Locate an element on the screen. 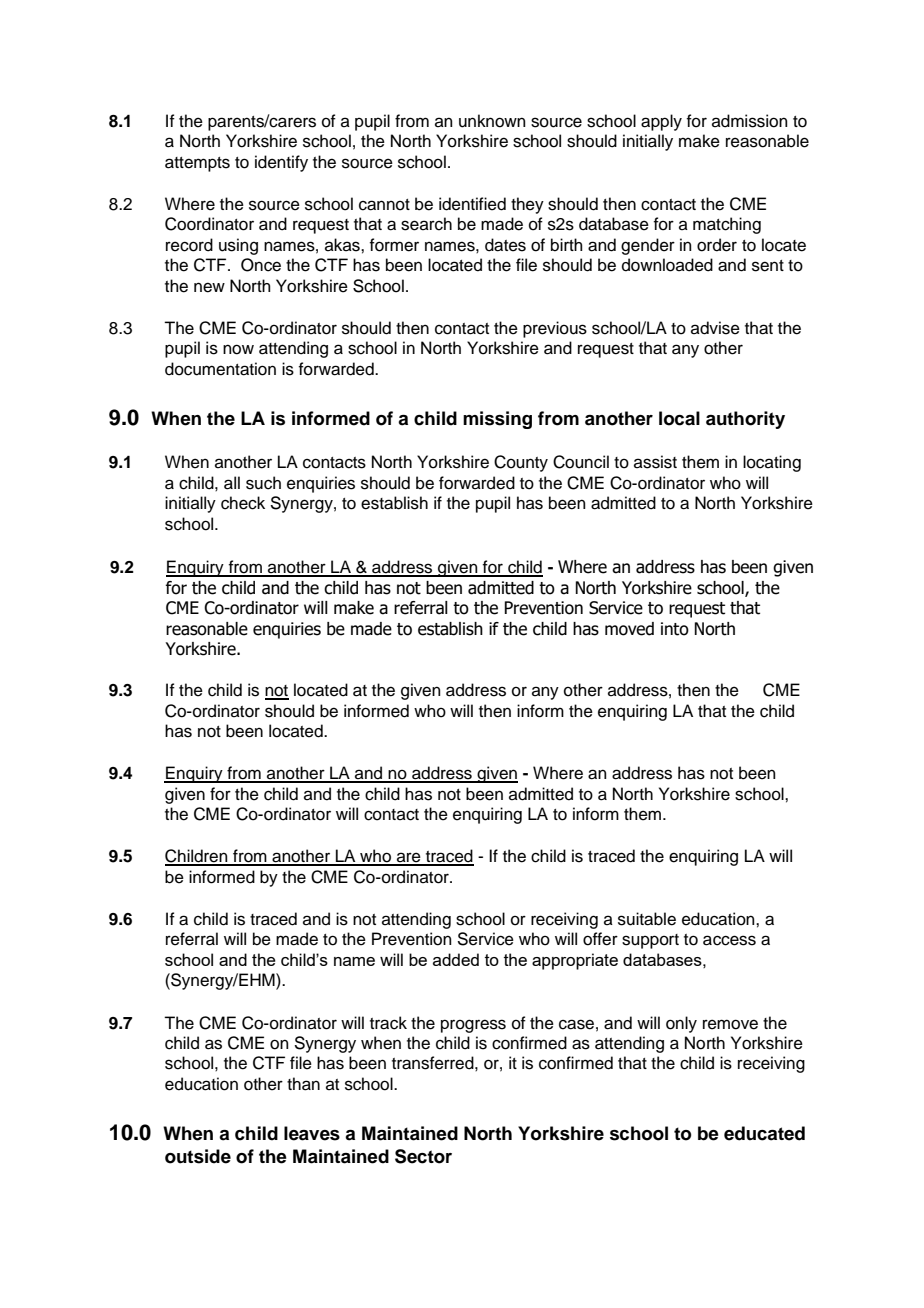 This screenshot has height=1308, width=924. moved is located at coordinates (629, 629).
